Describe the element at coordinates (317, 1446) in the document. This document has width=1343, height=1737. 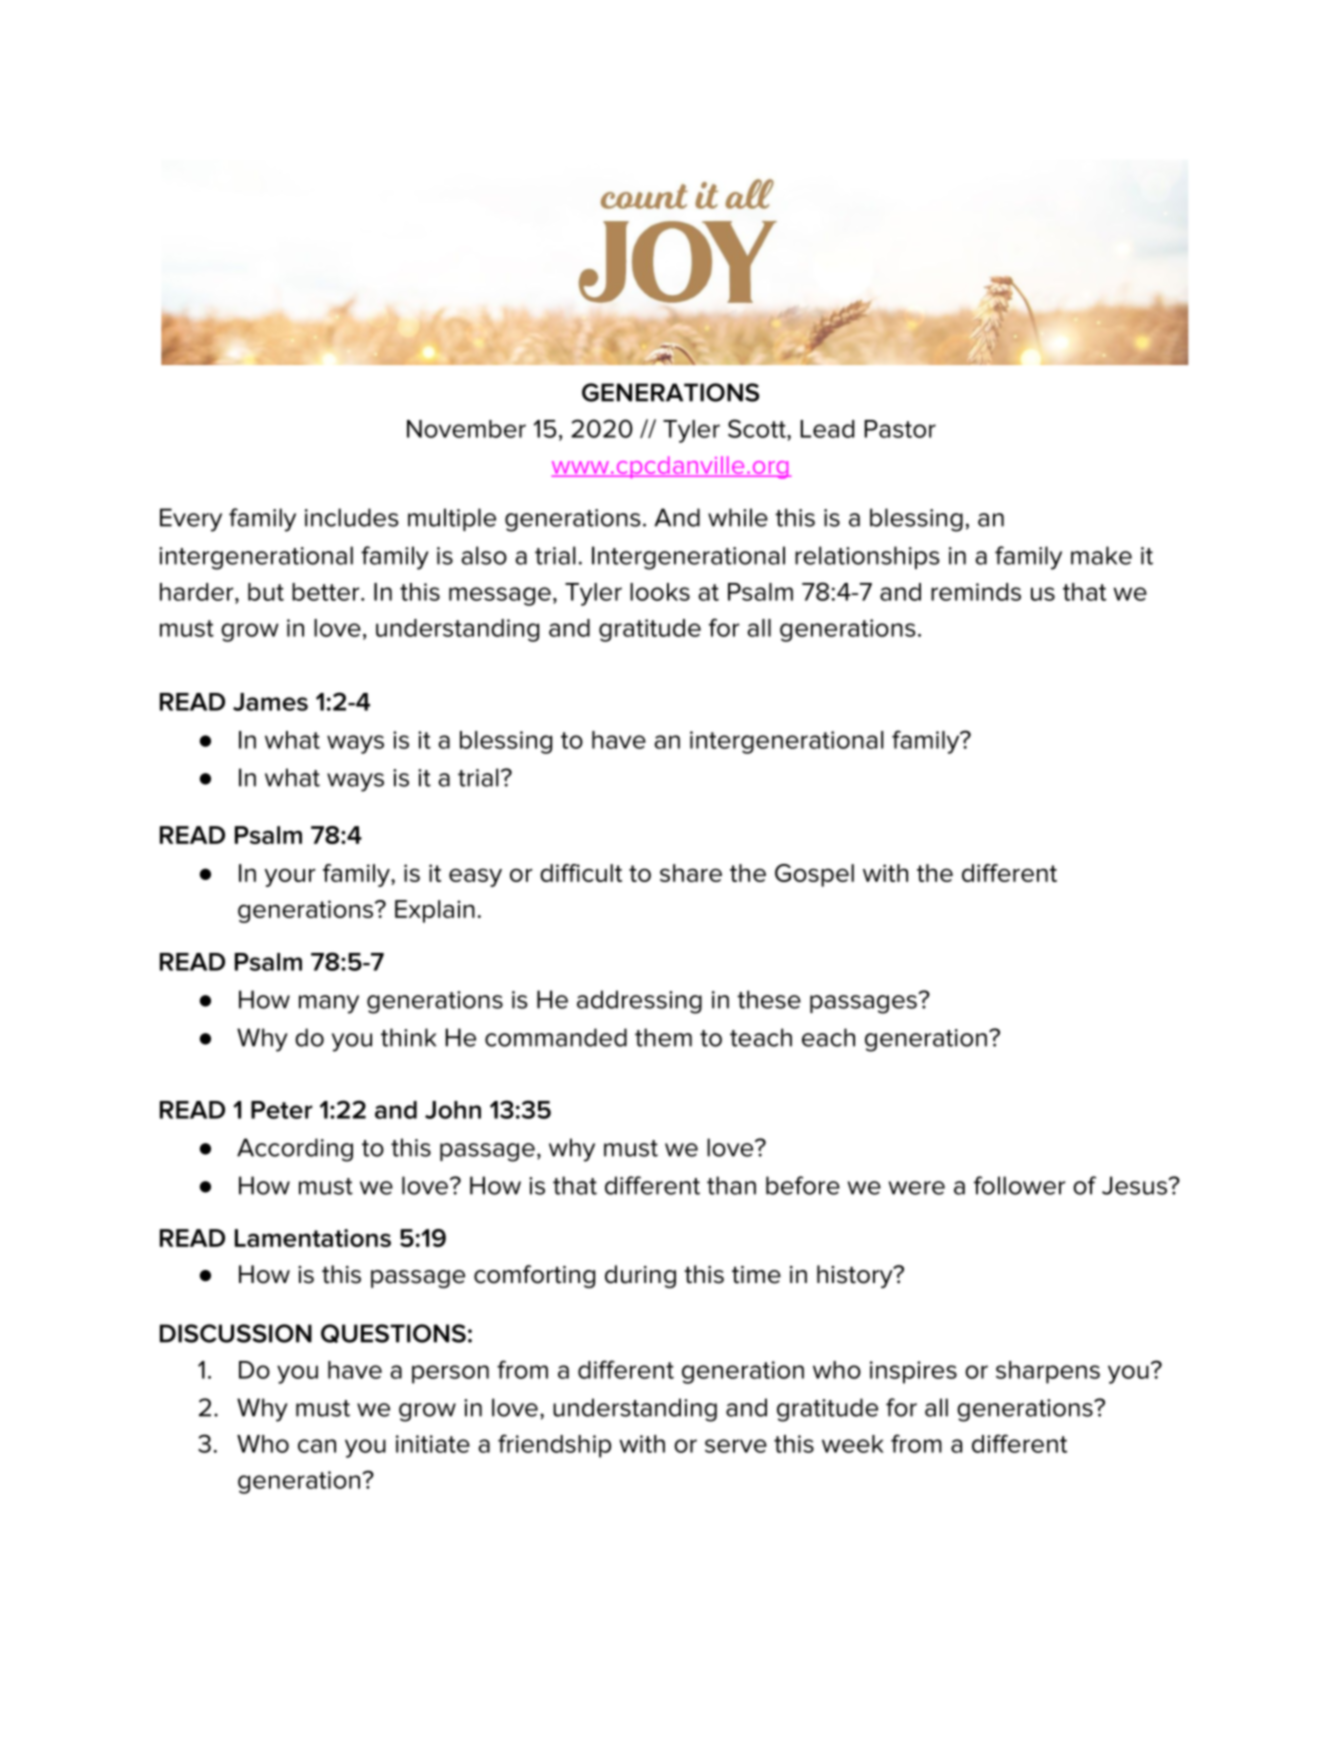
I see `can` at that location.
